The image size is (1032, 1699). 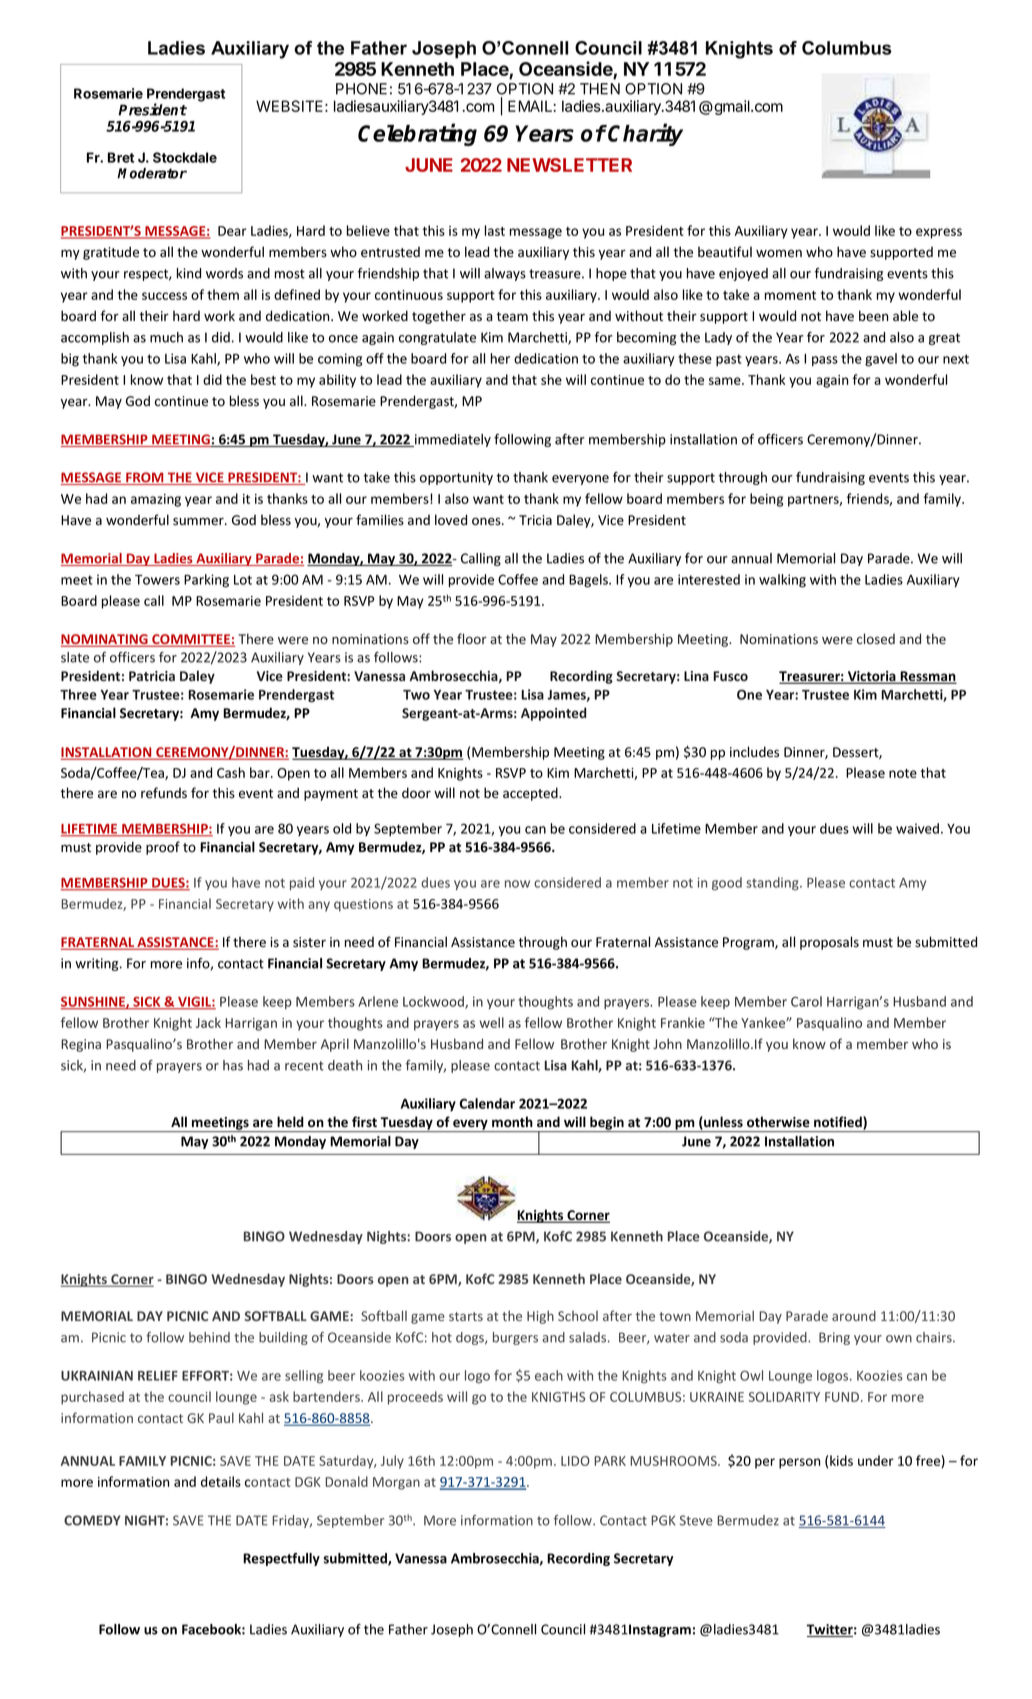 What do you see at coordinates (575, 1461) in the screenshot?
I see `LIDO` at bounding box center [575, 1461].
